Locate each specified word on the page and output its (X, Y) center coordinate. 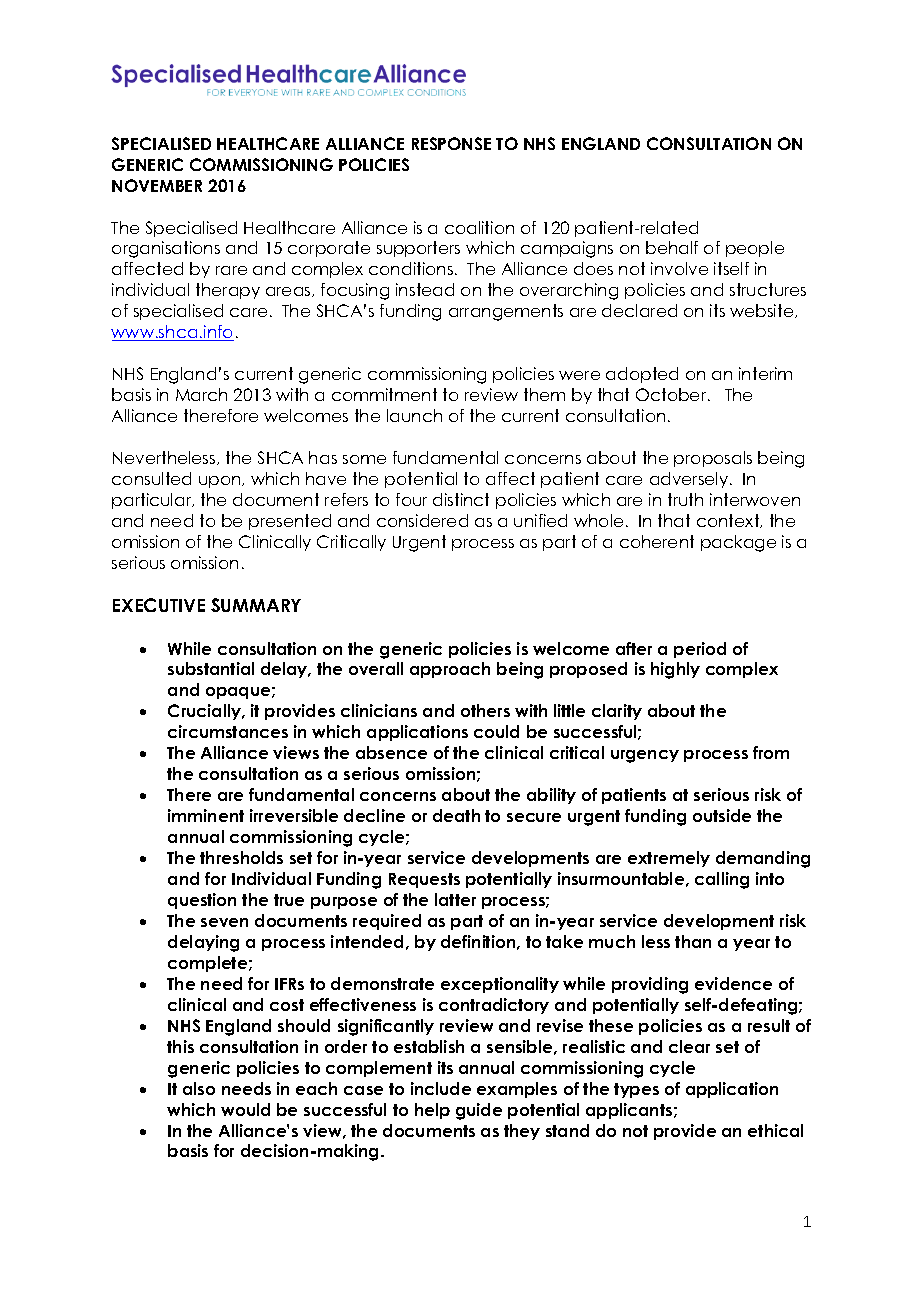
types (636, 1090)
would (245, 1109)
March (201, 394)
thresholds (241, 857)
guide (479, 1111)
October (672, 394)
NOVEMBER (157, 185)
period (700, 650)
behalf (672, 247)
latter (455, 899)
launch (414, 415)
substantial (211, 668)
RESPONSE (451, 143)
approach (450, 670)
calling (722, 880)
